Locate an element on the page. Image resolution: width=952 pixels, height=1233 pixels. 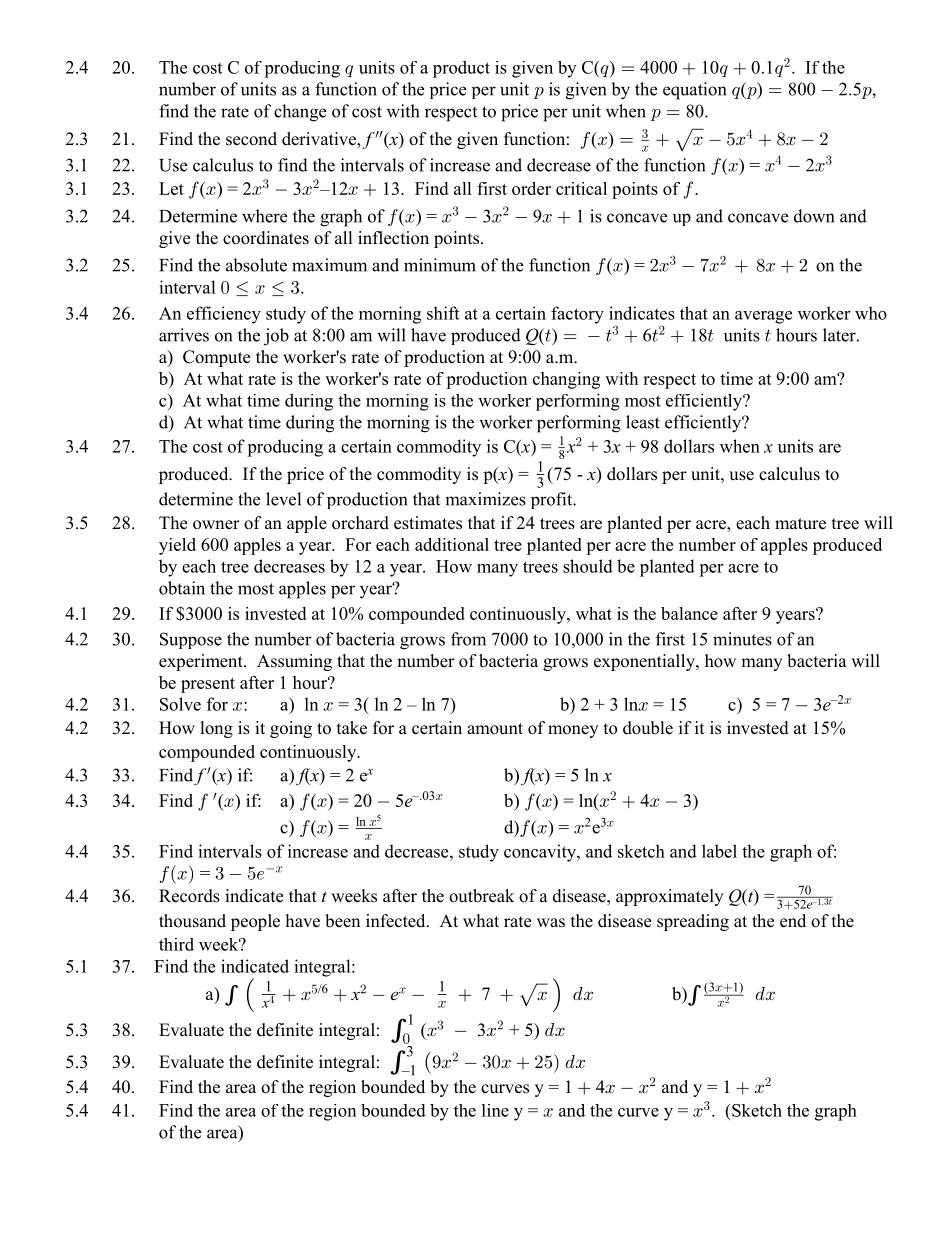
minutes is located at coordinates (742, 639).
